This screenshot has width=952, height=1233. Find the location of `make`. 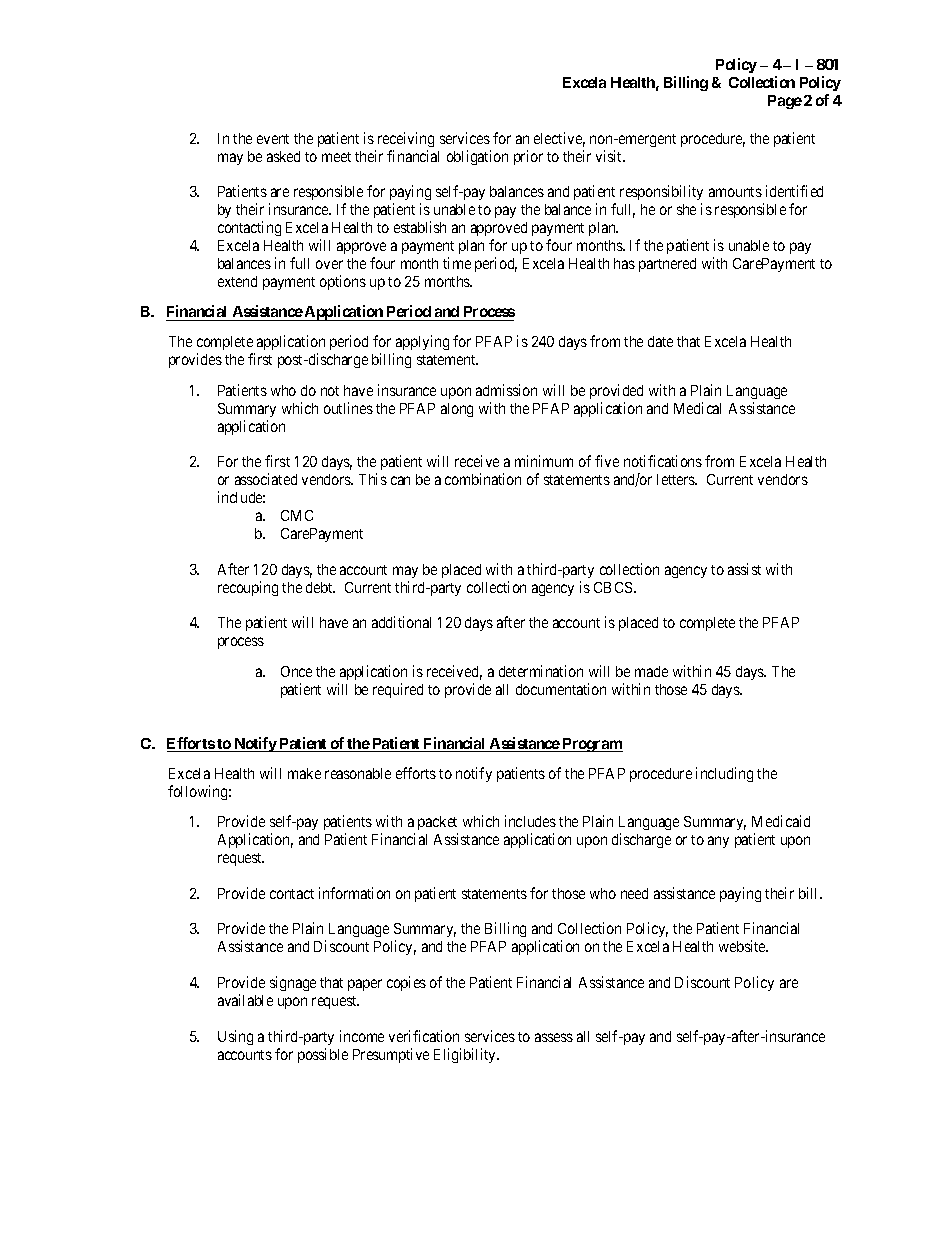

make is located at coordinates (304, 773).
